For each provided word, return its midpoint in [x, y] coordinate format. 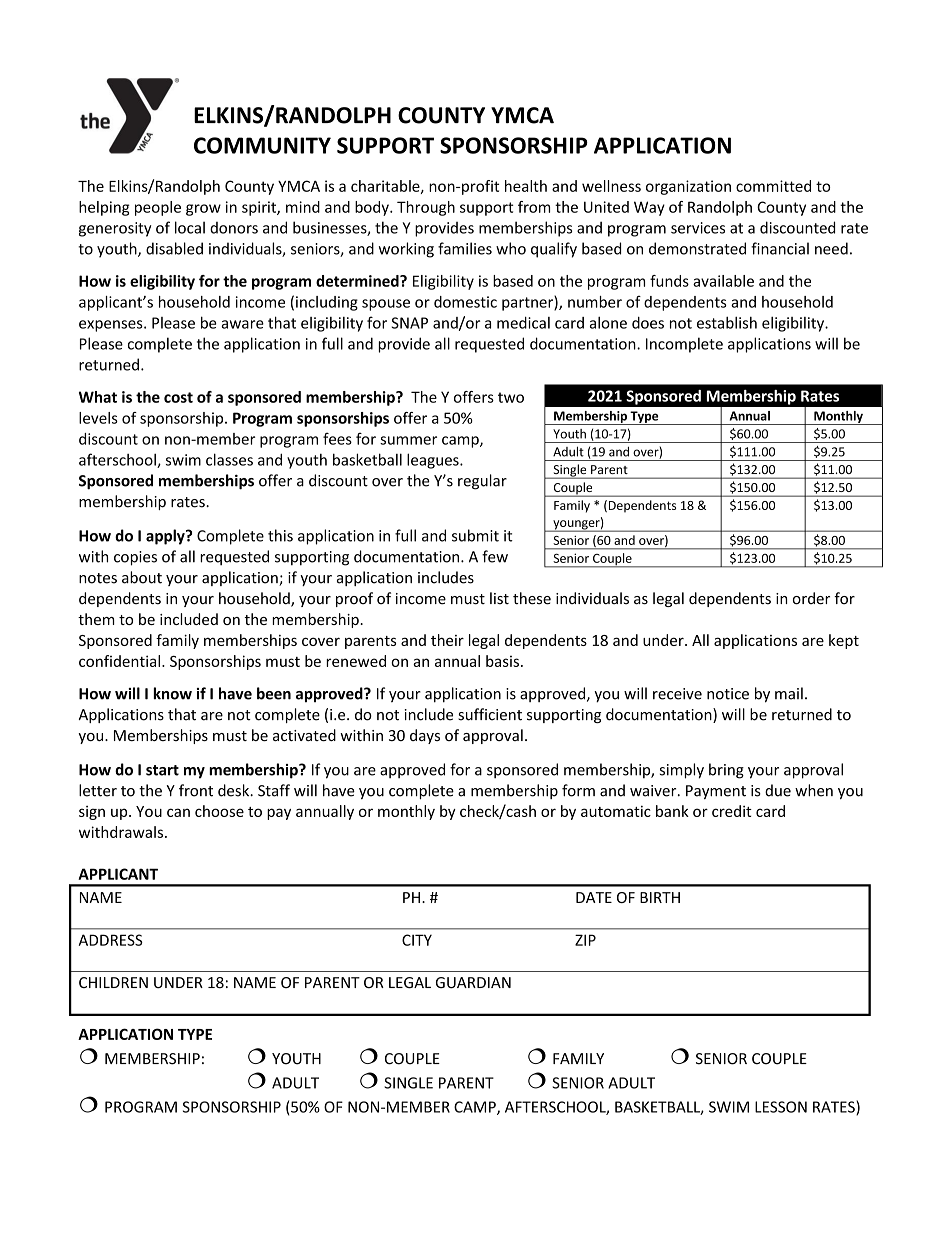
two [511, 397]
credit [732, 811]
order [811, 598]
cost [178, 397]
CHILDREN [113, 982]
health [526, 186]
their [447, 640]
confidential [121, 661]
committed [773, 186]
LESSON [781, 1107]
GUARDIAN [473, 983]
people [158, 208]
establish [727, 322]
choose [219, 811]
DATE [594, 897]
